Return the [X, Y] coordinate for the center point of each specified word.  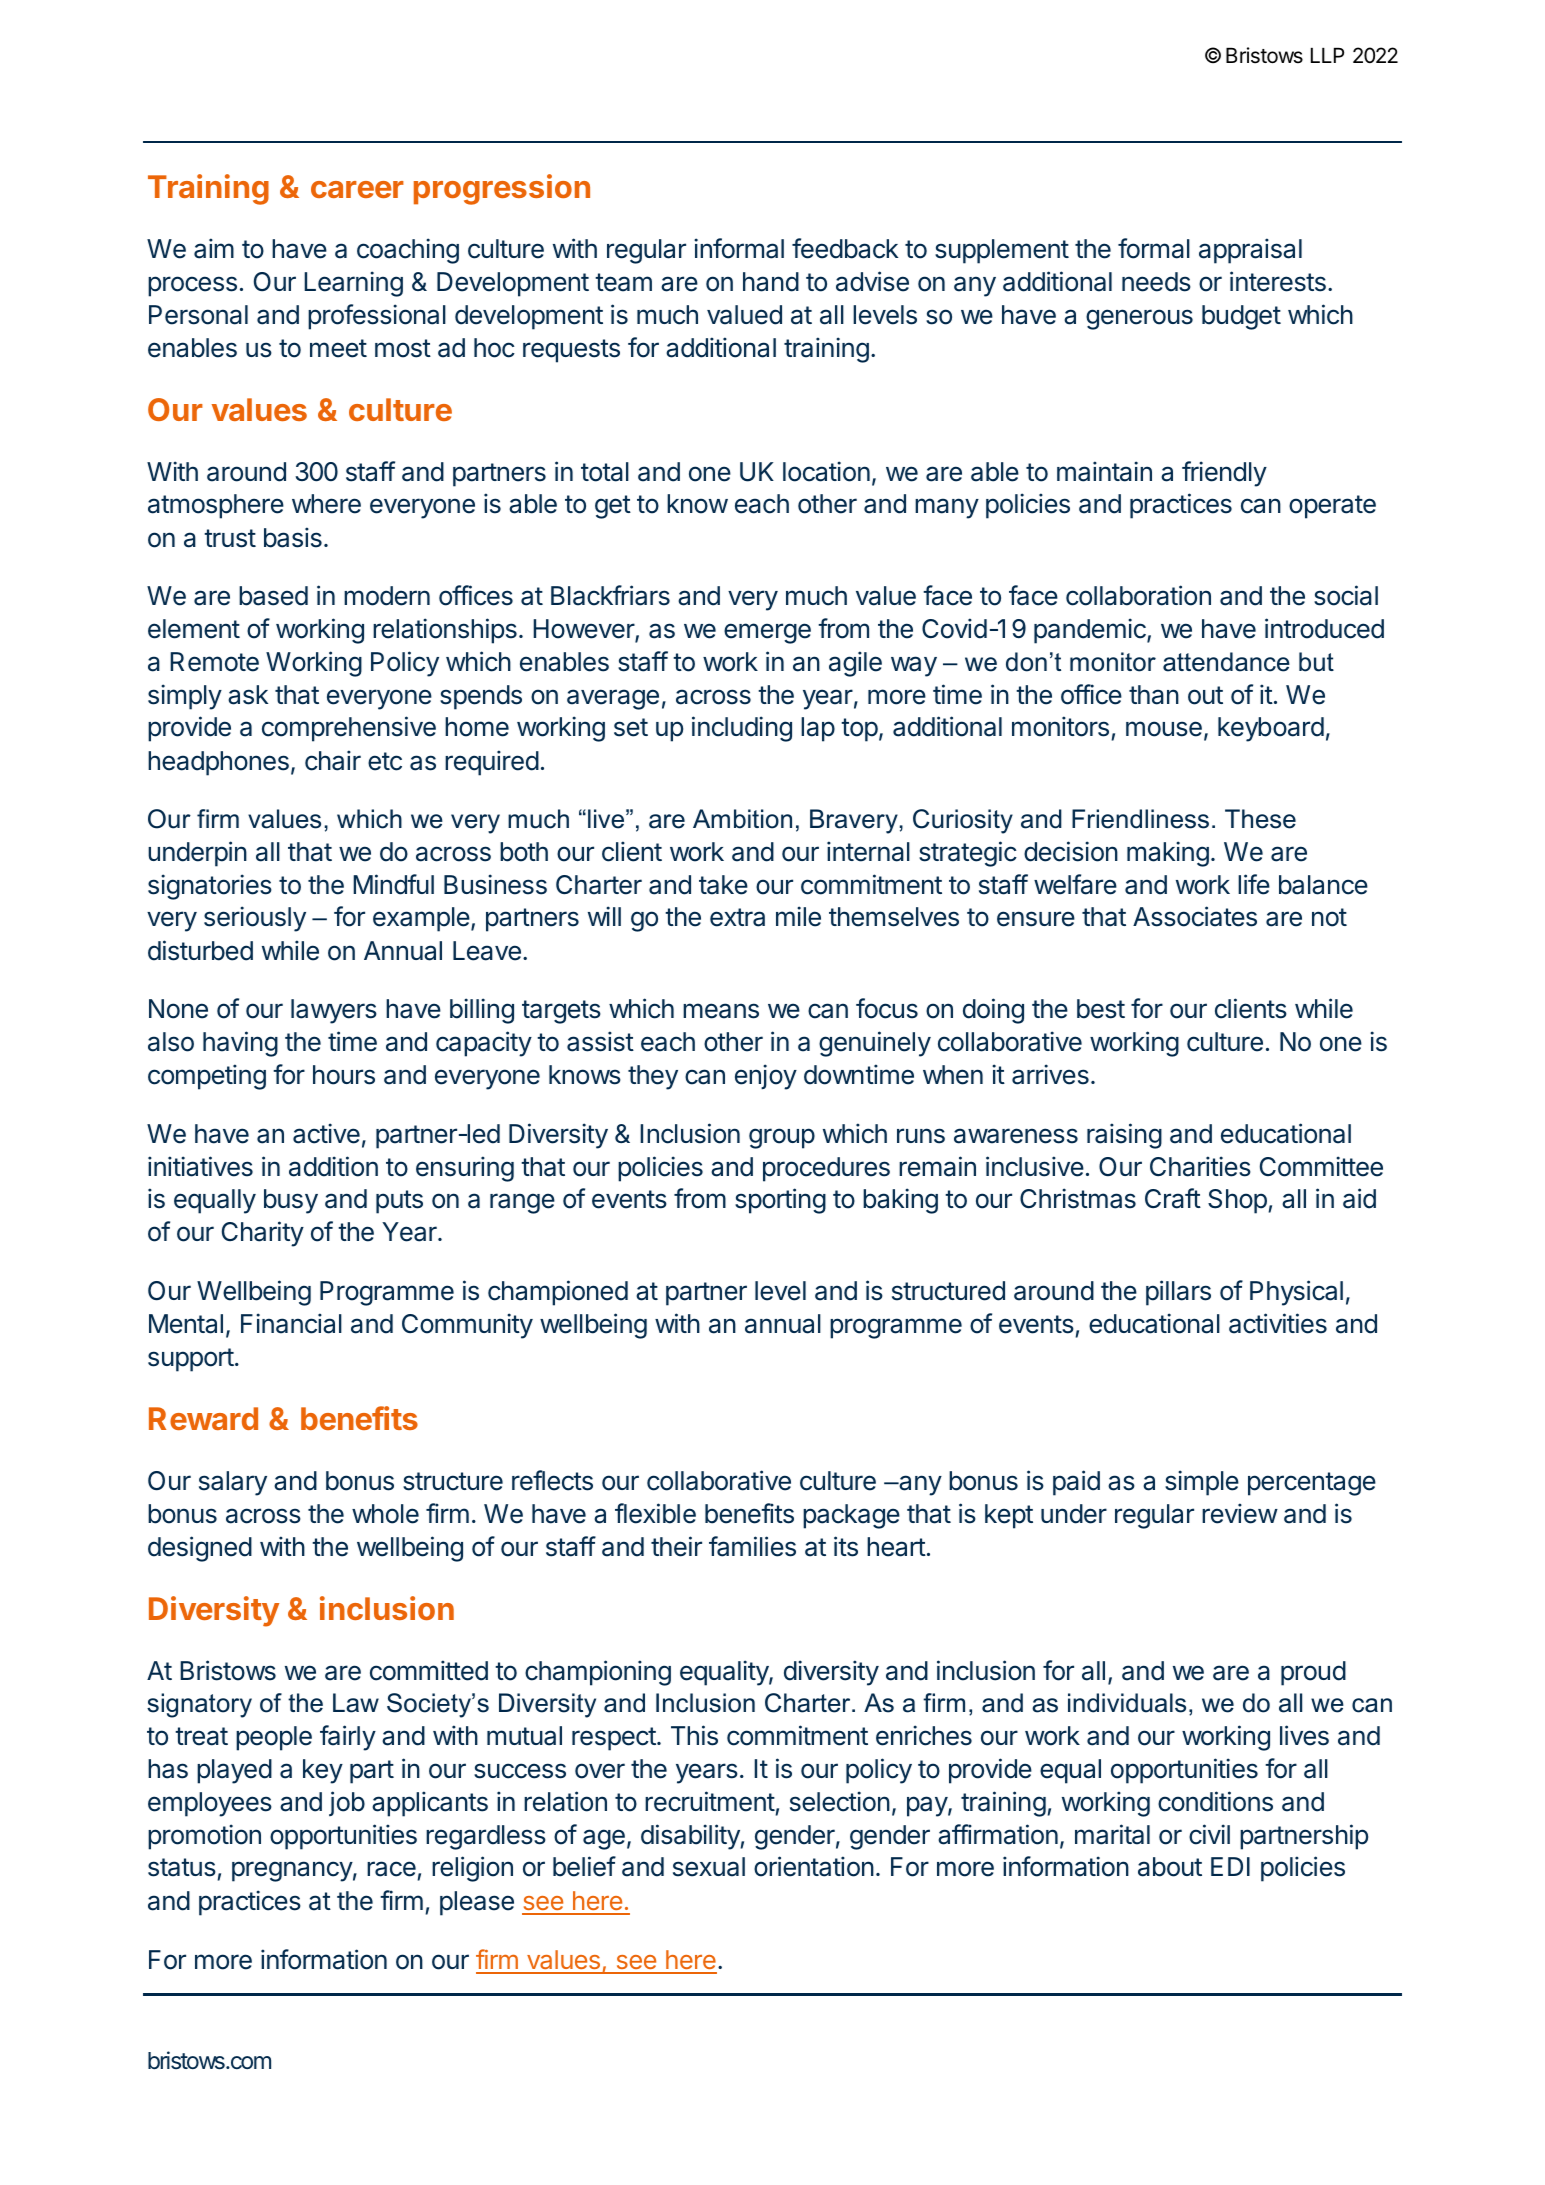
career [357, 189]
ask [248, 695]
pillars [1178, 1293]
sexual [709, 1867]
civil [1209, 1834]
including [742, 729]
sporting [780, 1201]
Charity [263, 1234]
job [347, 1803]
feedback [845, 248]
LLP [1327, 55]
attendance [1226, 662]
